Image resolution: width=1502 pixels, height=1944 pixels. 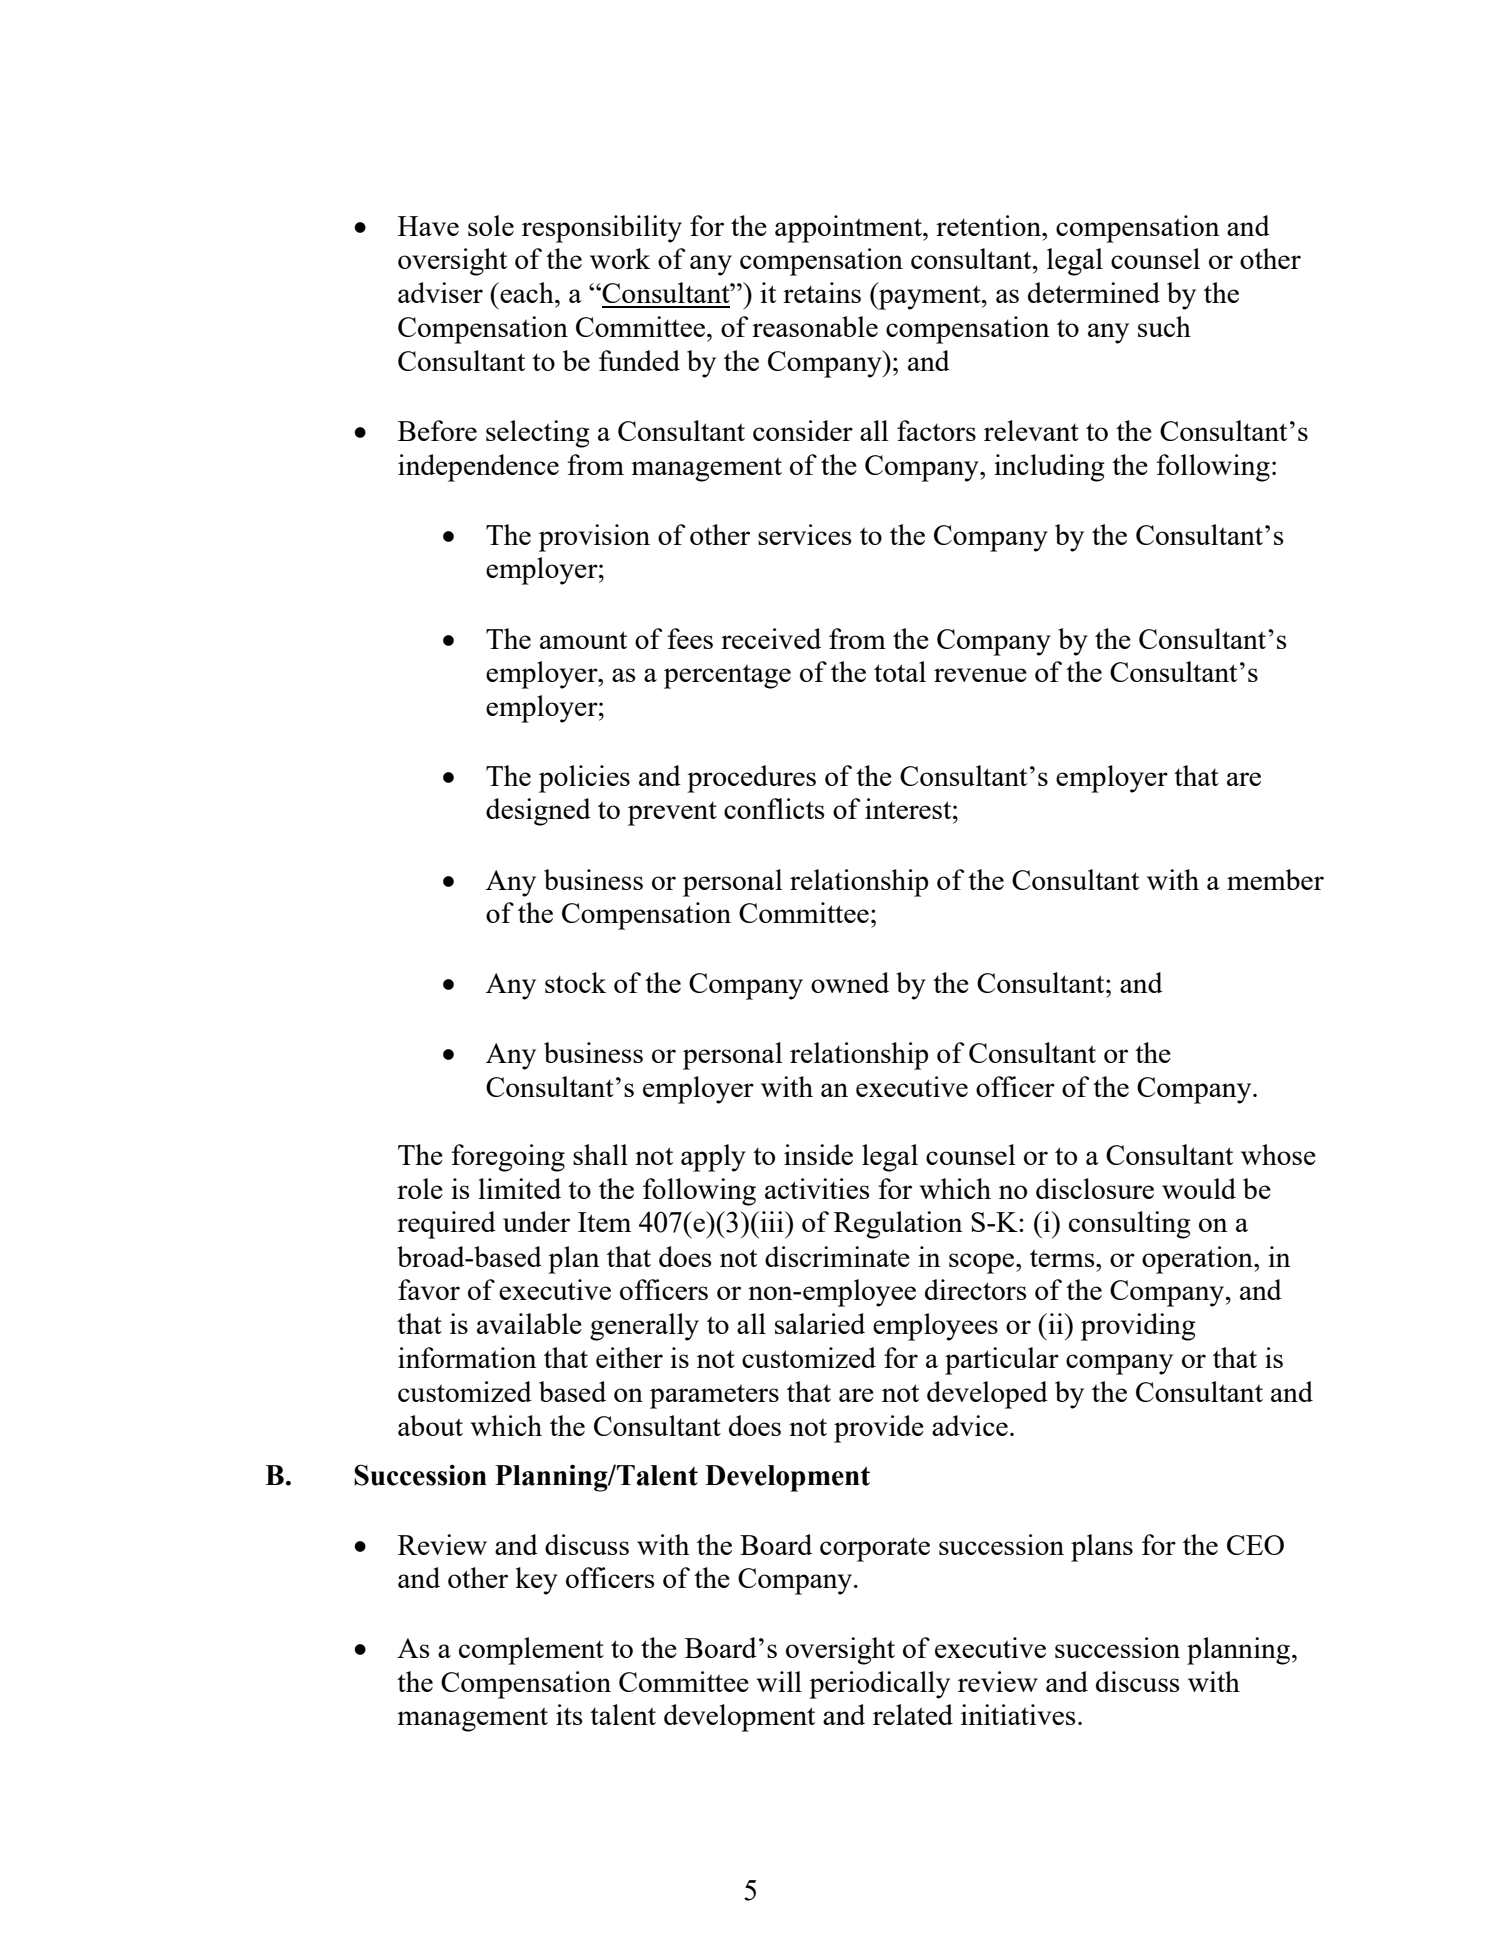 I want to click on conflicts, so click(x=774, y=808).
